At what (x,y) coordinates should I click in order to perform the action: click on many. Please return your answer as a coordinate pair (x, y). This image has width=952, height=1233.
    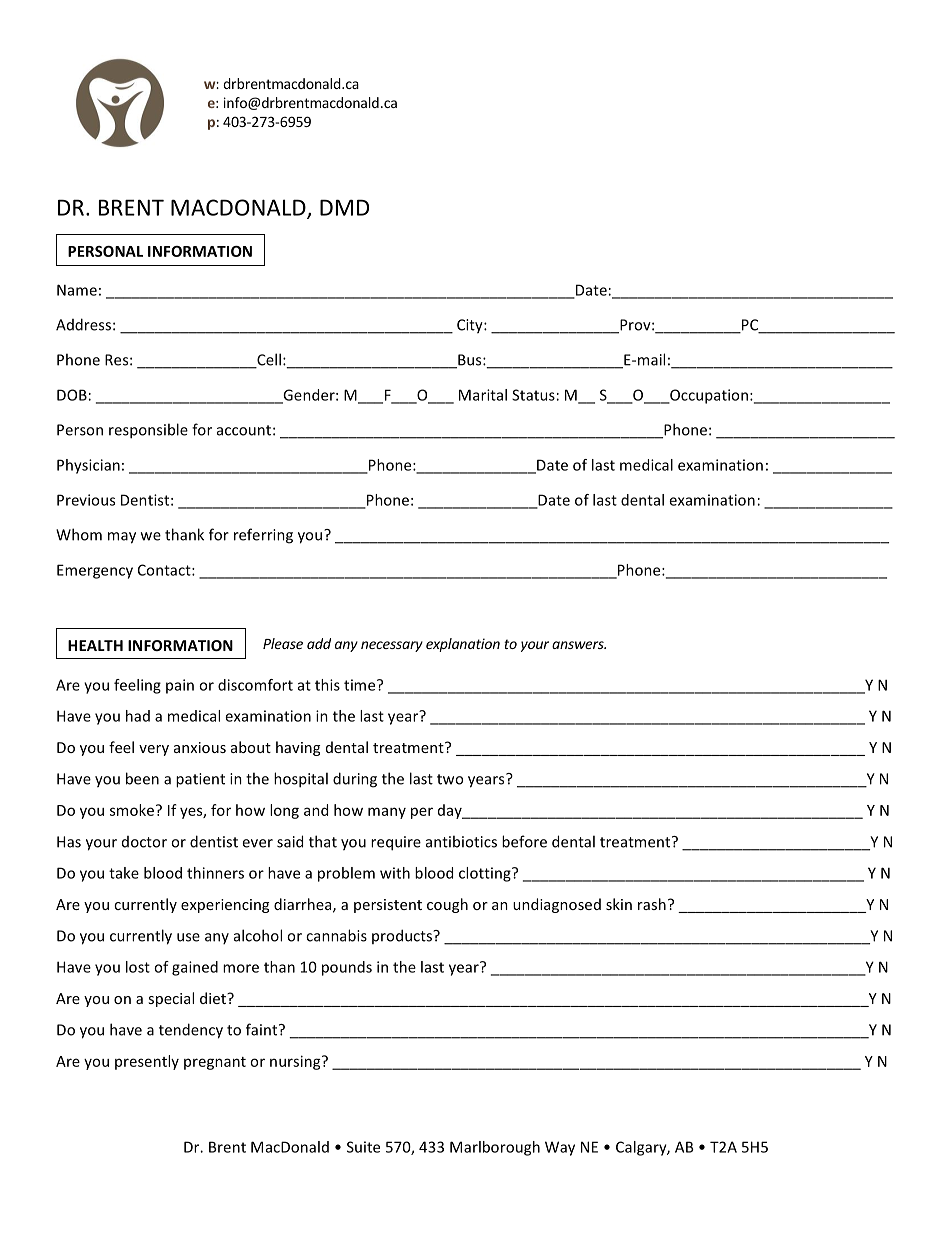
    Looking at the image, I should click on (387, 813).
